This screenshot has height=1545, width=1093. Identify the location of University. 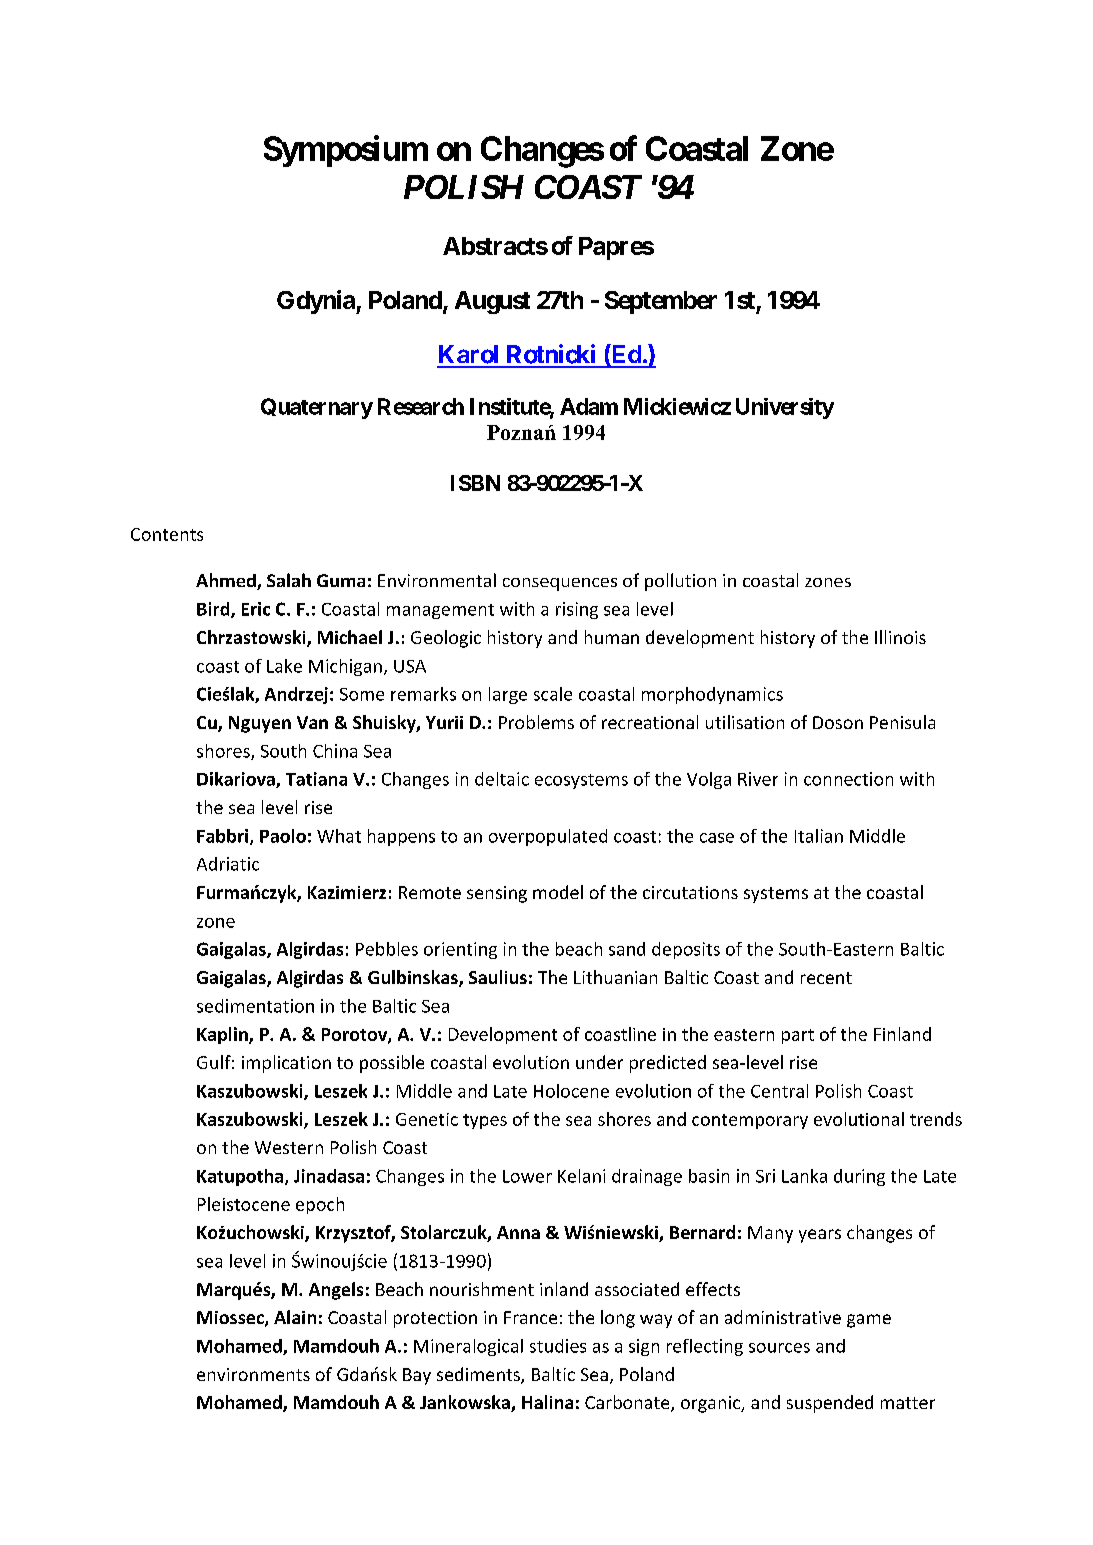
(785, 408).
